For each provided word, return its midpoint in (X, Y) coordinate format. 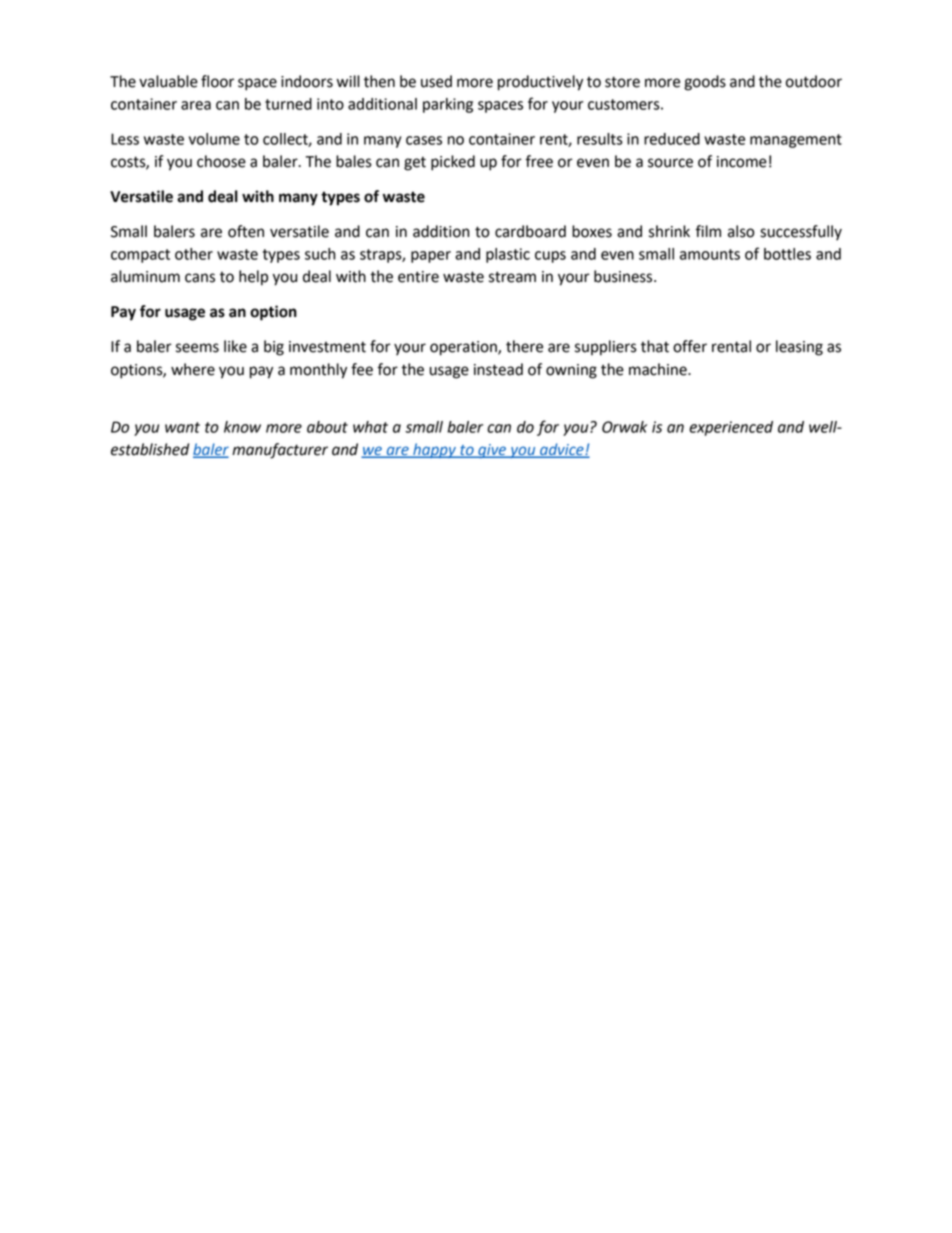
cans (200, 278)
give (492, 451)
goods (705, 83)
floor (217, 81)
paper (431, 257)
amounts (710, 254)
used (436, 81)
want (182, 427)
